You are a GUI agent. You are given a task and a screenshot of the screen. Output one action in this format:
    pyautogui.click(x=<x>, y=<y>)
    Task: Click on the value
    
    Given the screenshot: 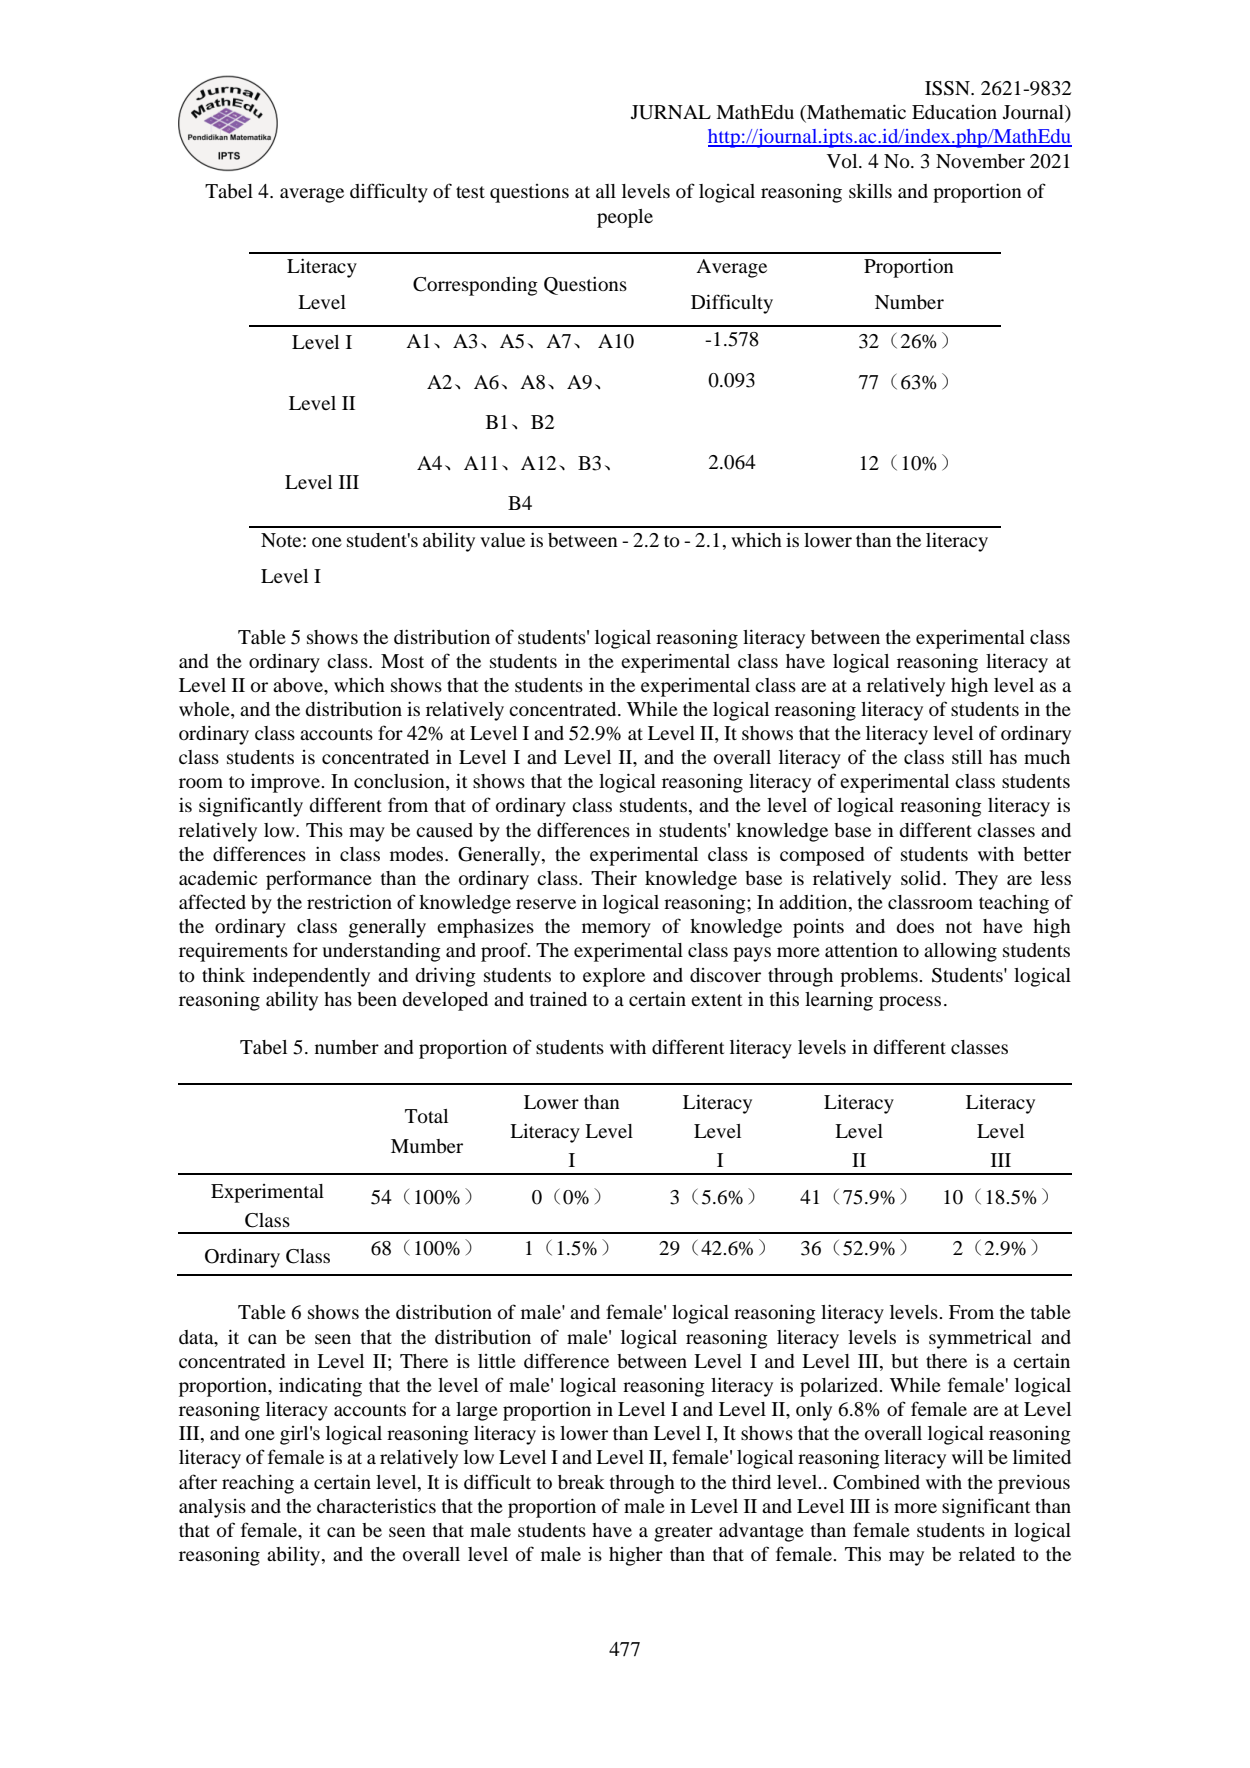 What is the action you would take?
    pyautogui.click(x=502, y=540)
